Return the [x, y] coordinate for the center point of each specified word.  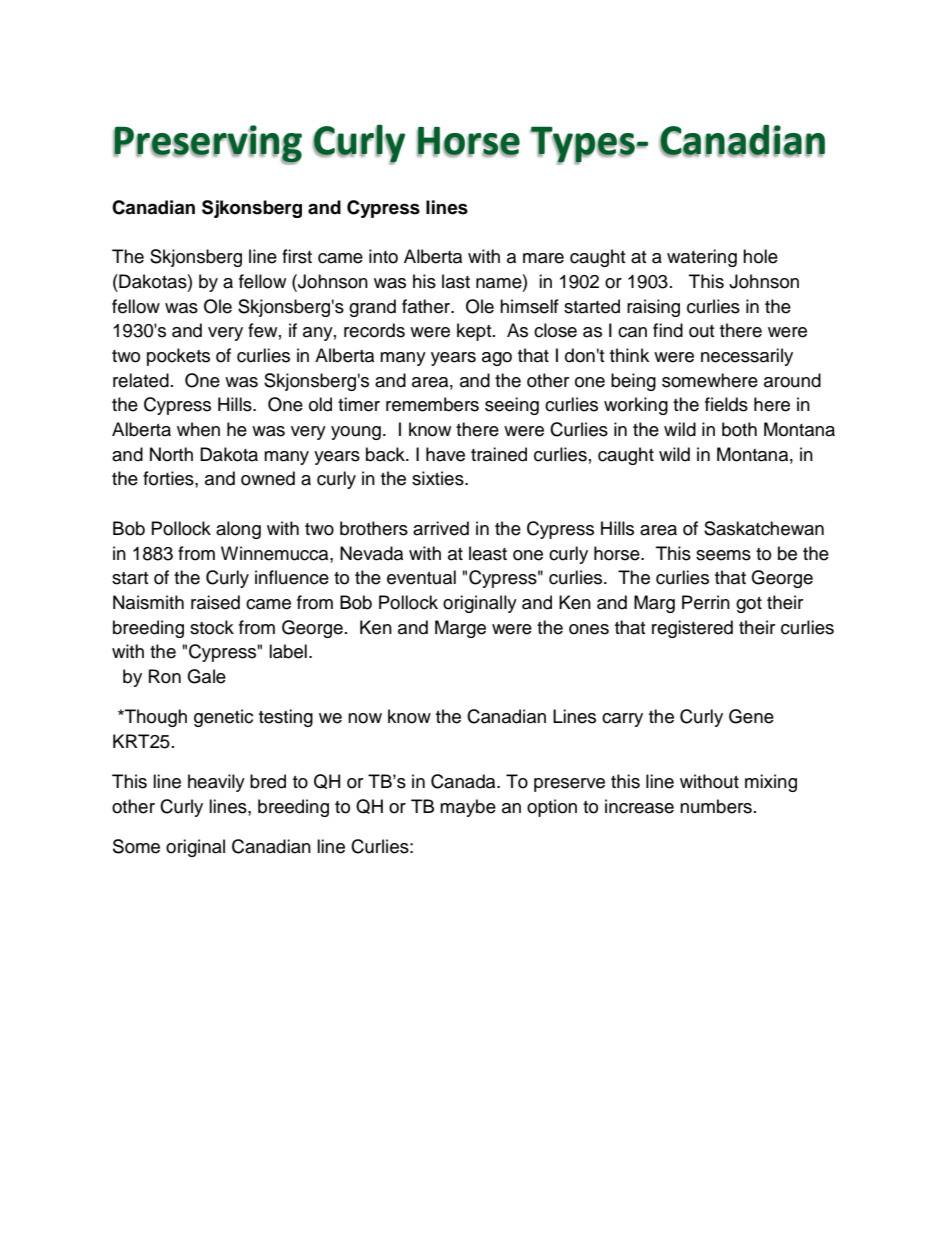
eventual [421, 577]
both [739, 429]
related [141, 380]
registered [692, 629]
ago [497, 359]
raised [215, 602]
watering [702, 258]
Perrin [706, 602]
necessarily [747, 357]
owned [268, 478]
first [297, 256]
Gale [206, 676]
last [456, 281]
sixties [439, 478]
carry [622, 720]
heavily [216, 783]
